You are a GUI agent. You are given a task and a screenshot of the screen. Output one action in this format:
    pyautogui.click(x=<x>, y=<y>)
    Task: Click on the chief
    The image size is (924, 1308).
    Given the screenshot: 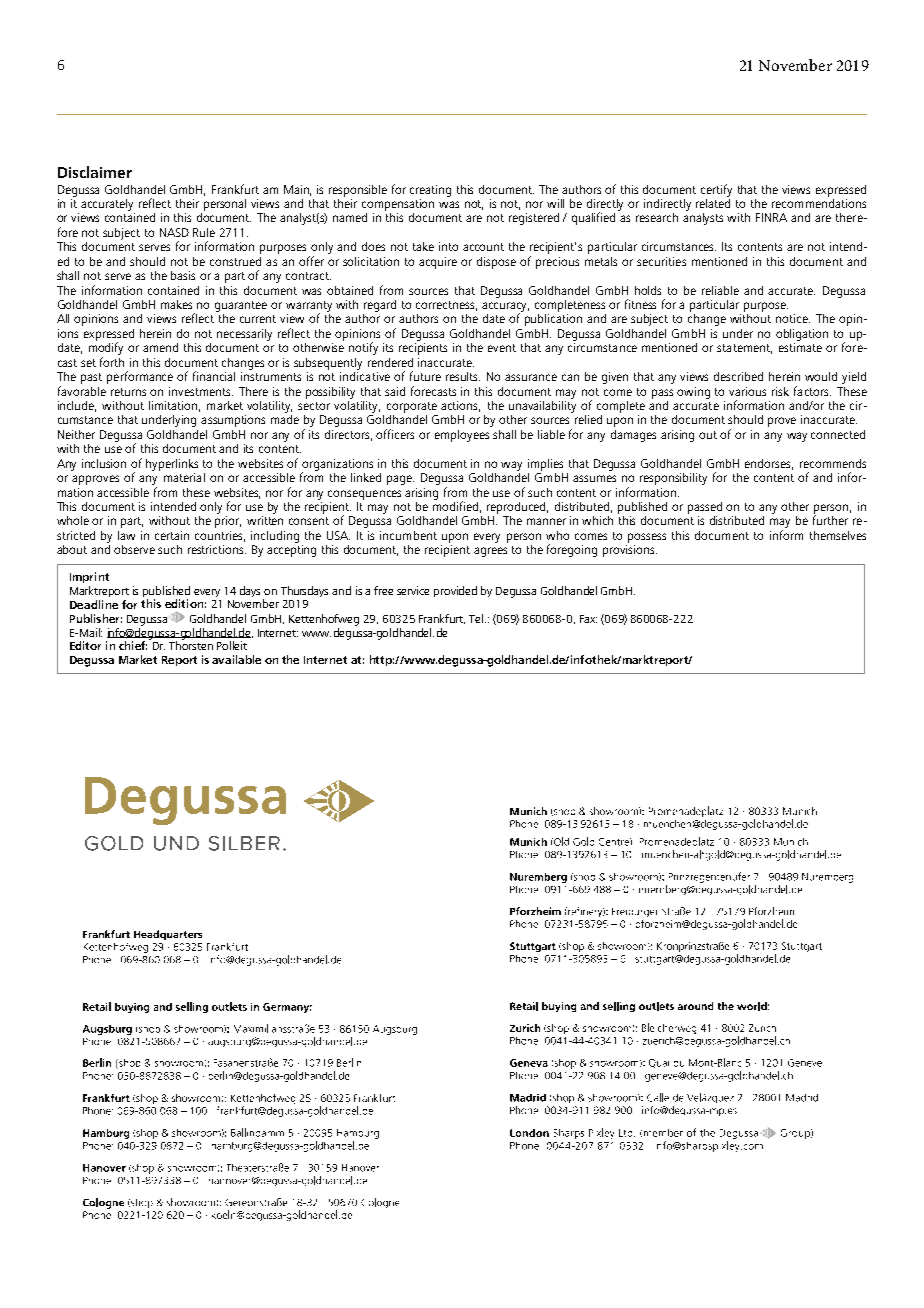 What is the action you would take?
    pyautogui.click(x=133, y=645)
